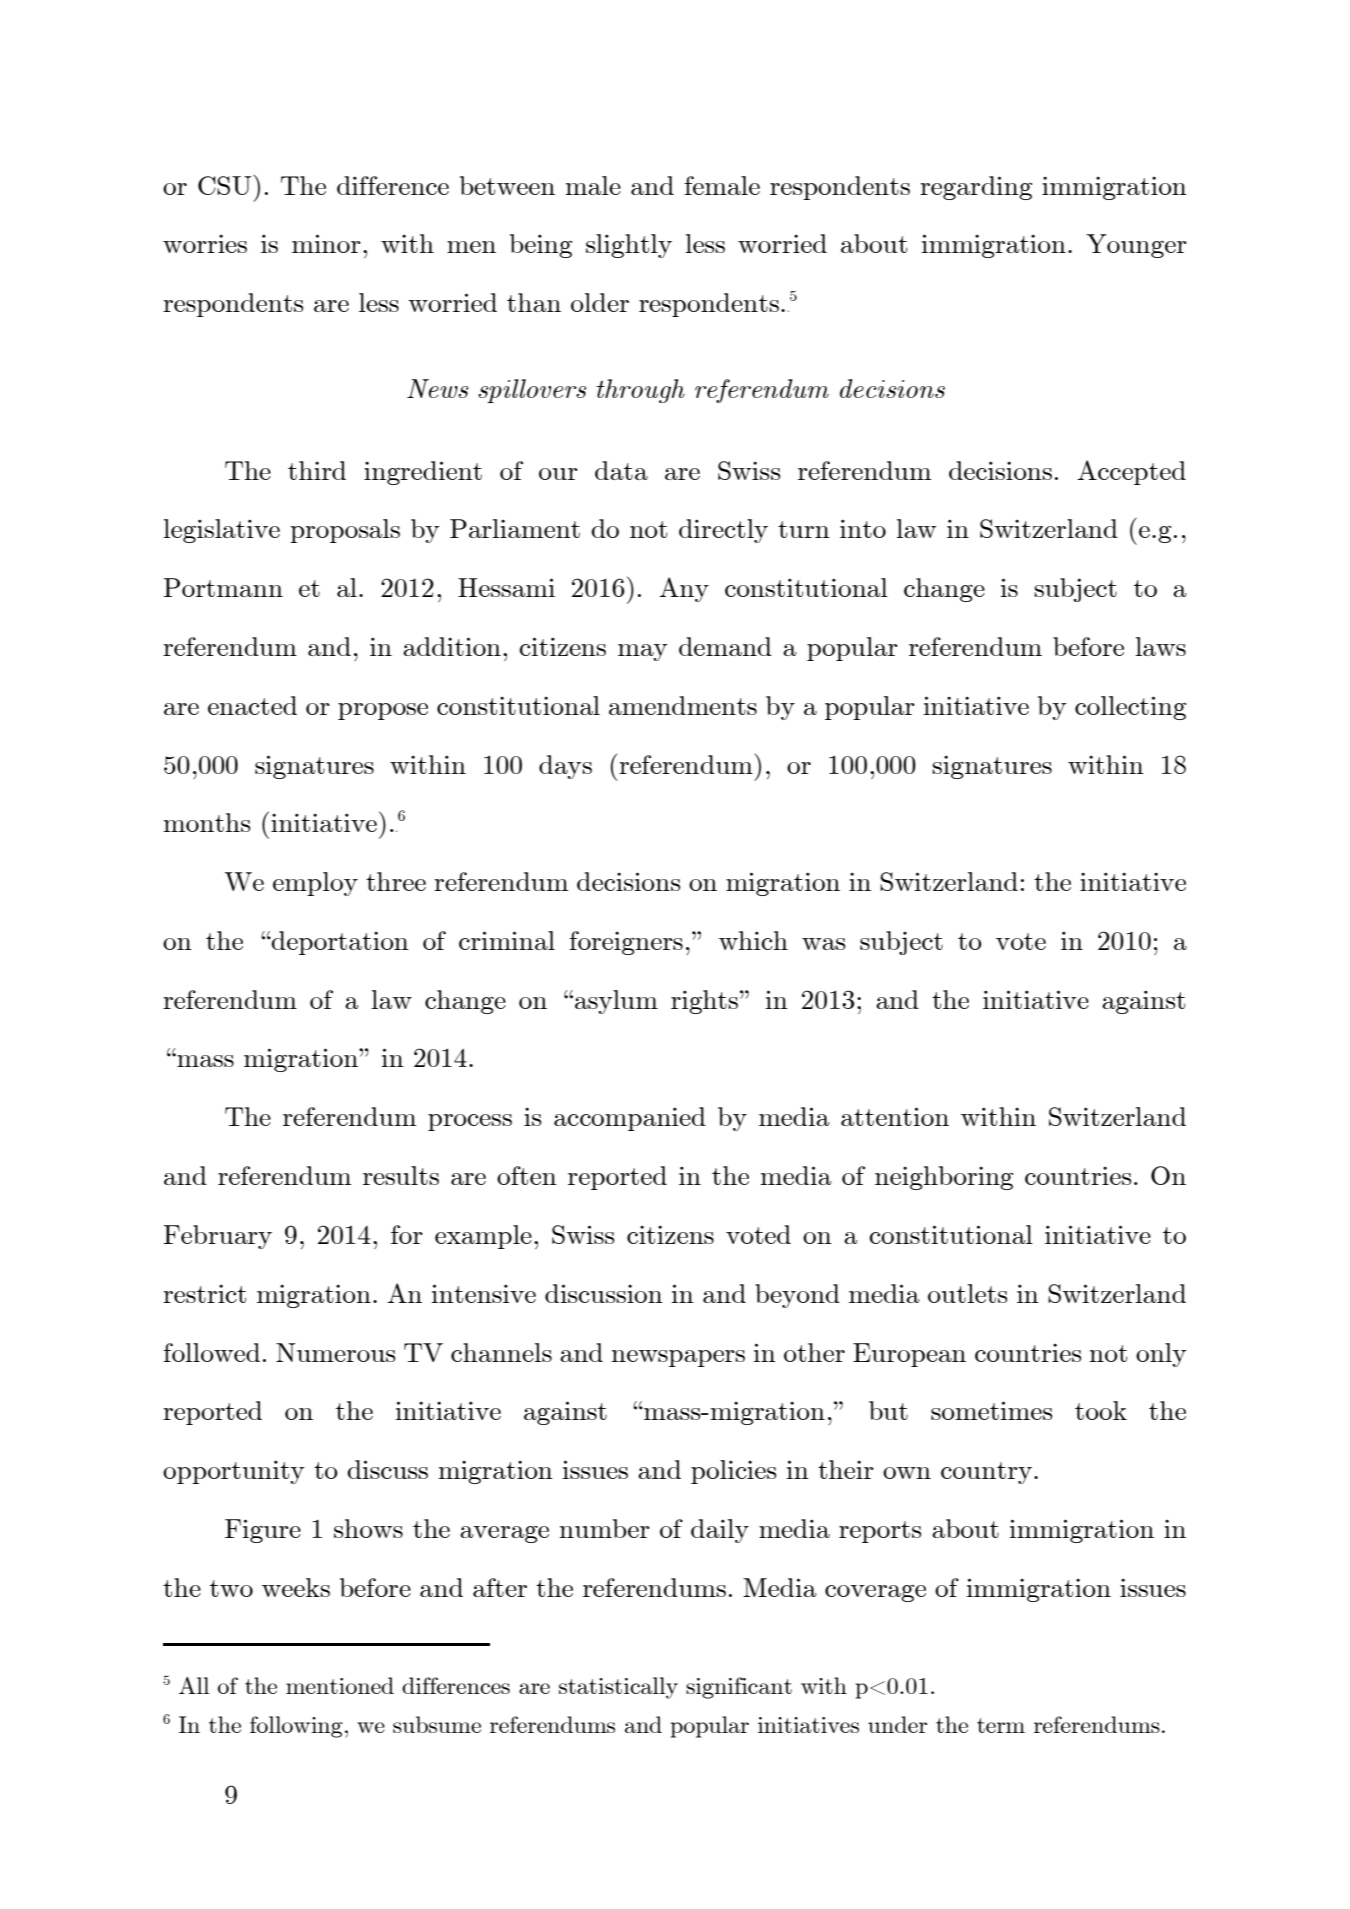 The width and height of the page is (1350, 1909). I want to click on was, so click(824, 944).
